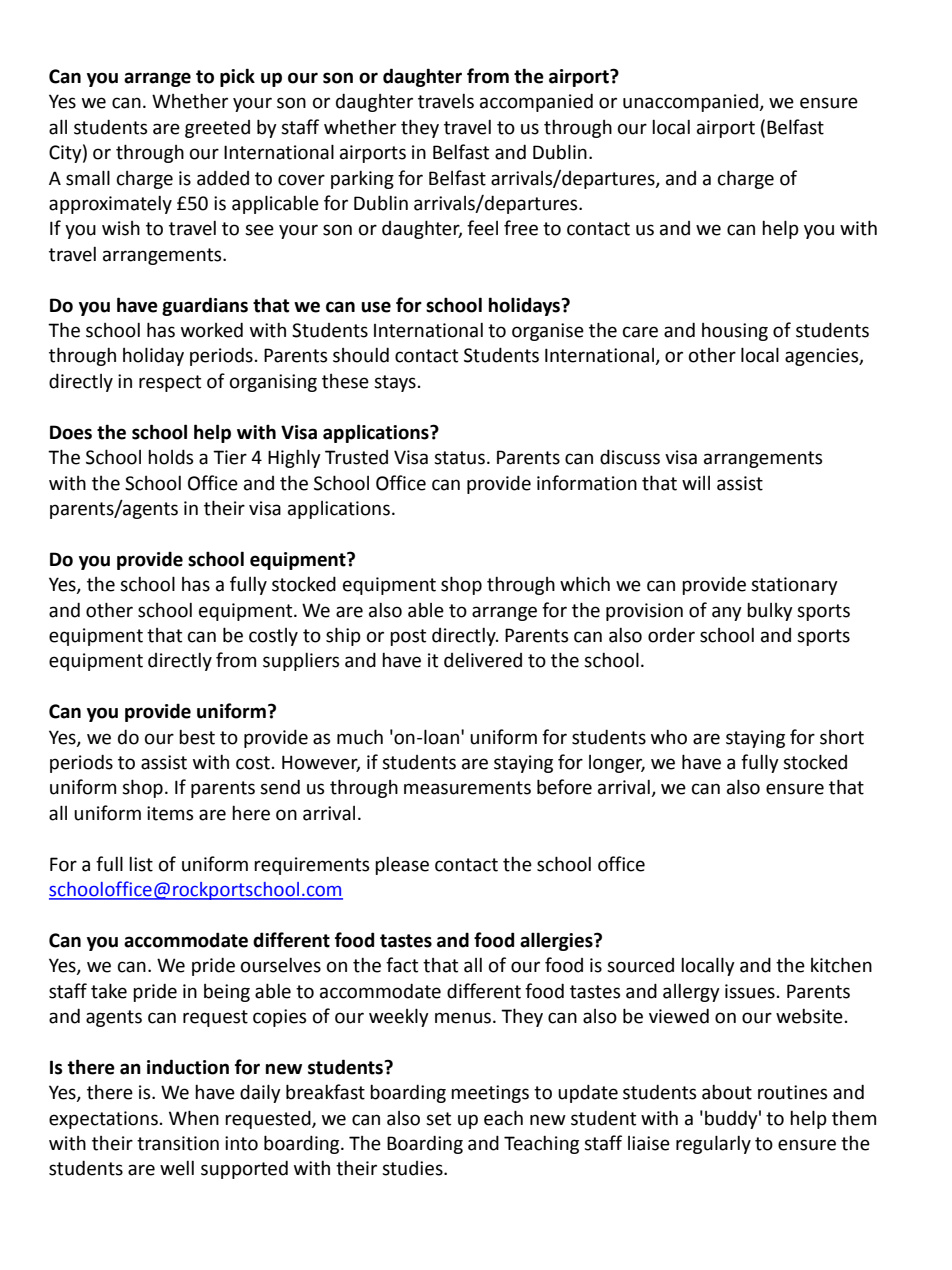 This document has width=952, height=1270. I want to click on stays, so click(395, 383).
